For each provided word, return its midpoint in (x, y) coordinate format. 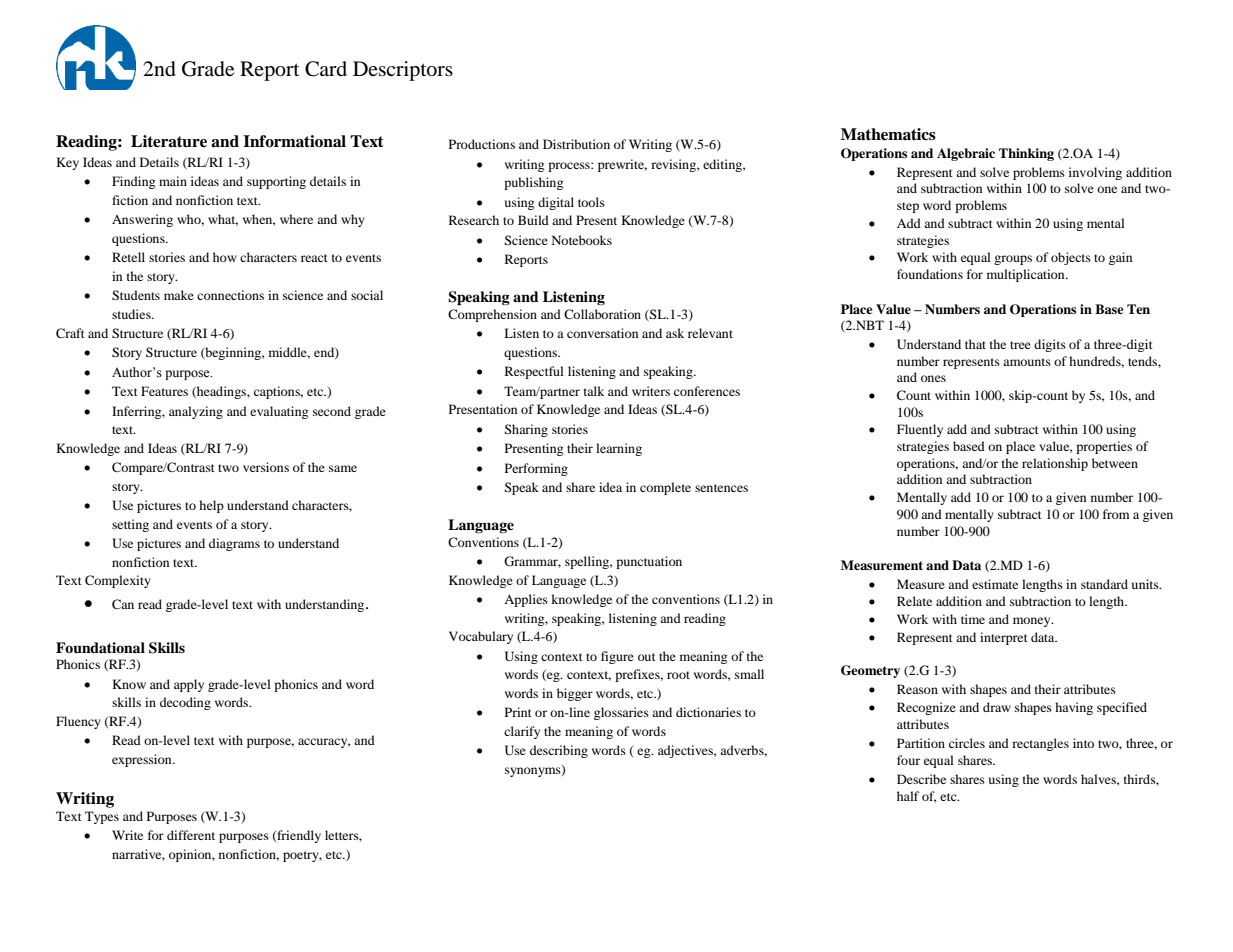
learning (619, 449)
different (191, 835)
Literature (169, 141)
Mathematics (888, 134)
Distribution (576, 144)
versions (266, 467)
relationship (1055, 464)
